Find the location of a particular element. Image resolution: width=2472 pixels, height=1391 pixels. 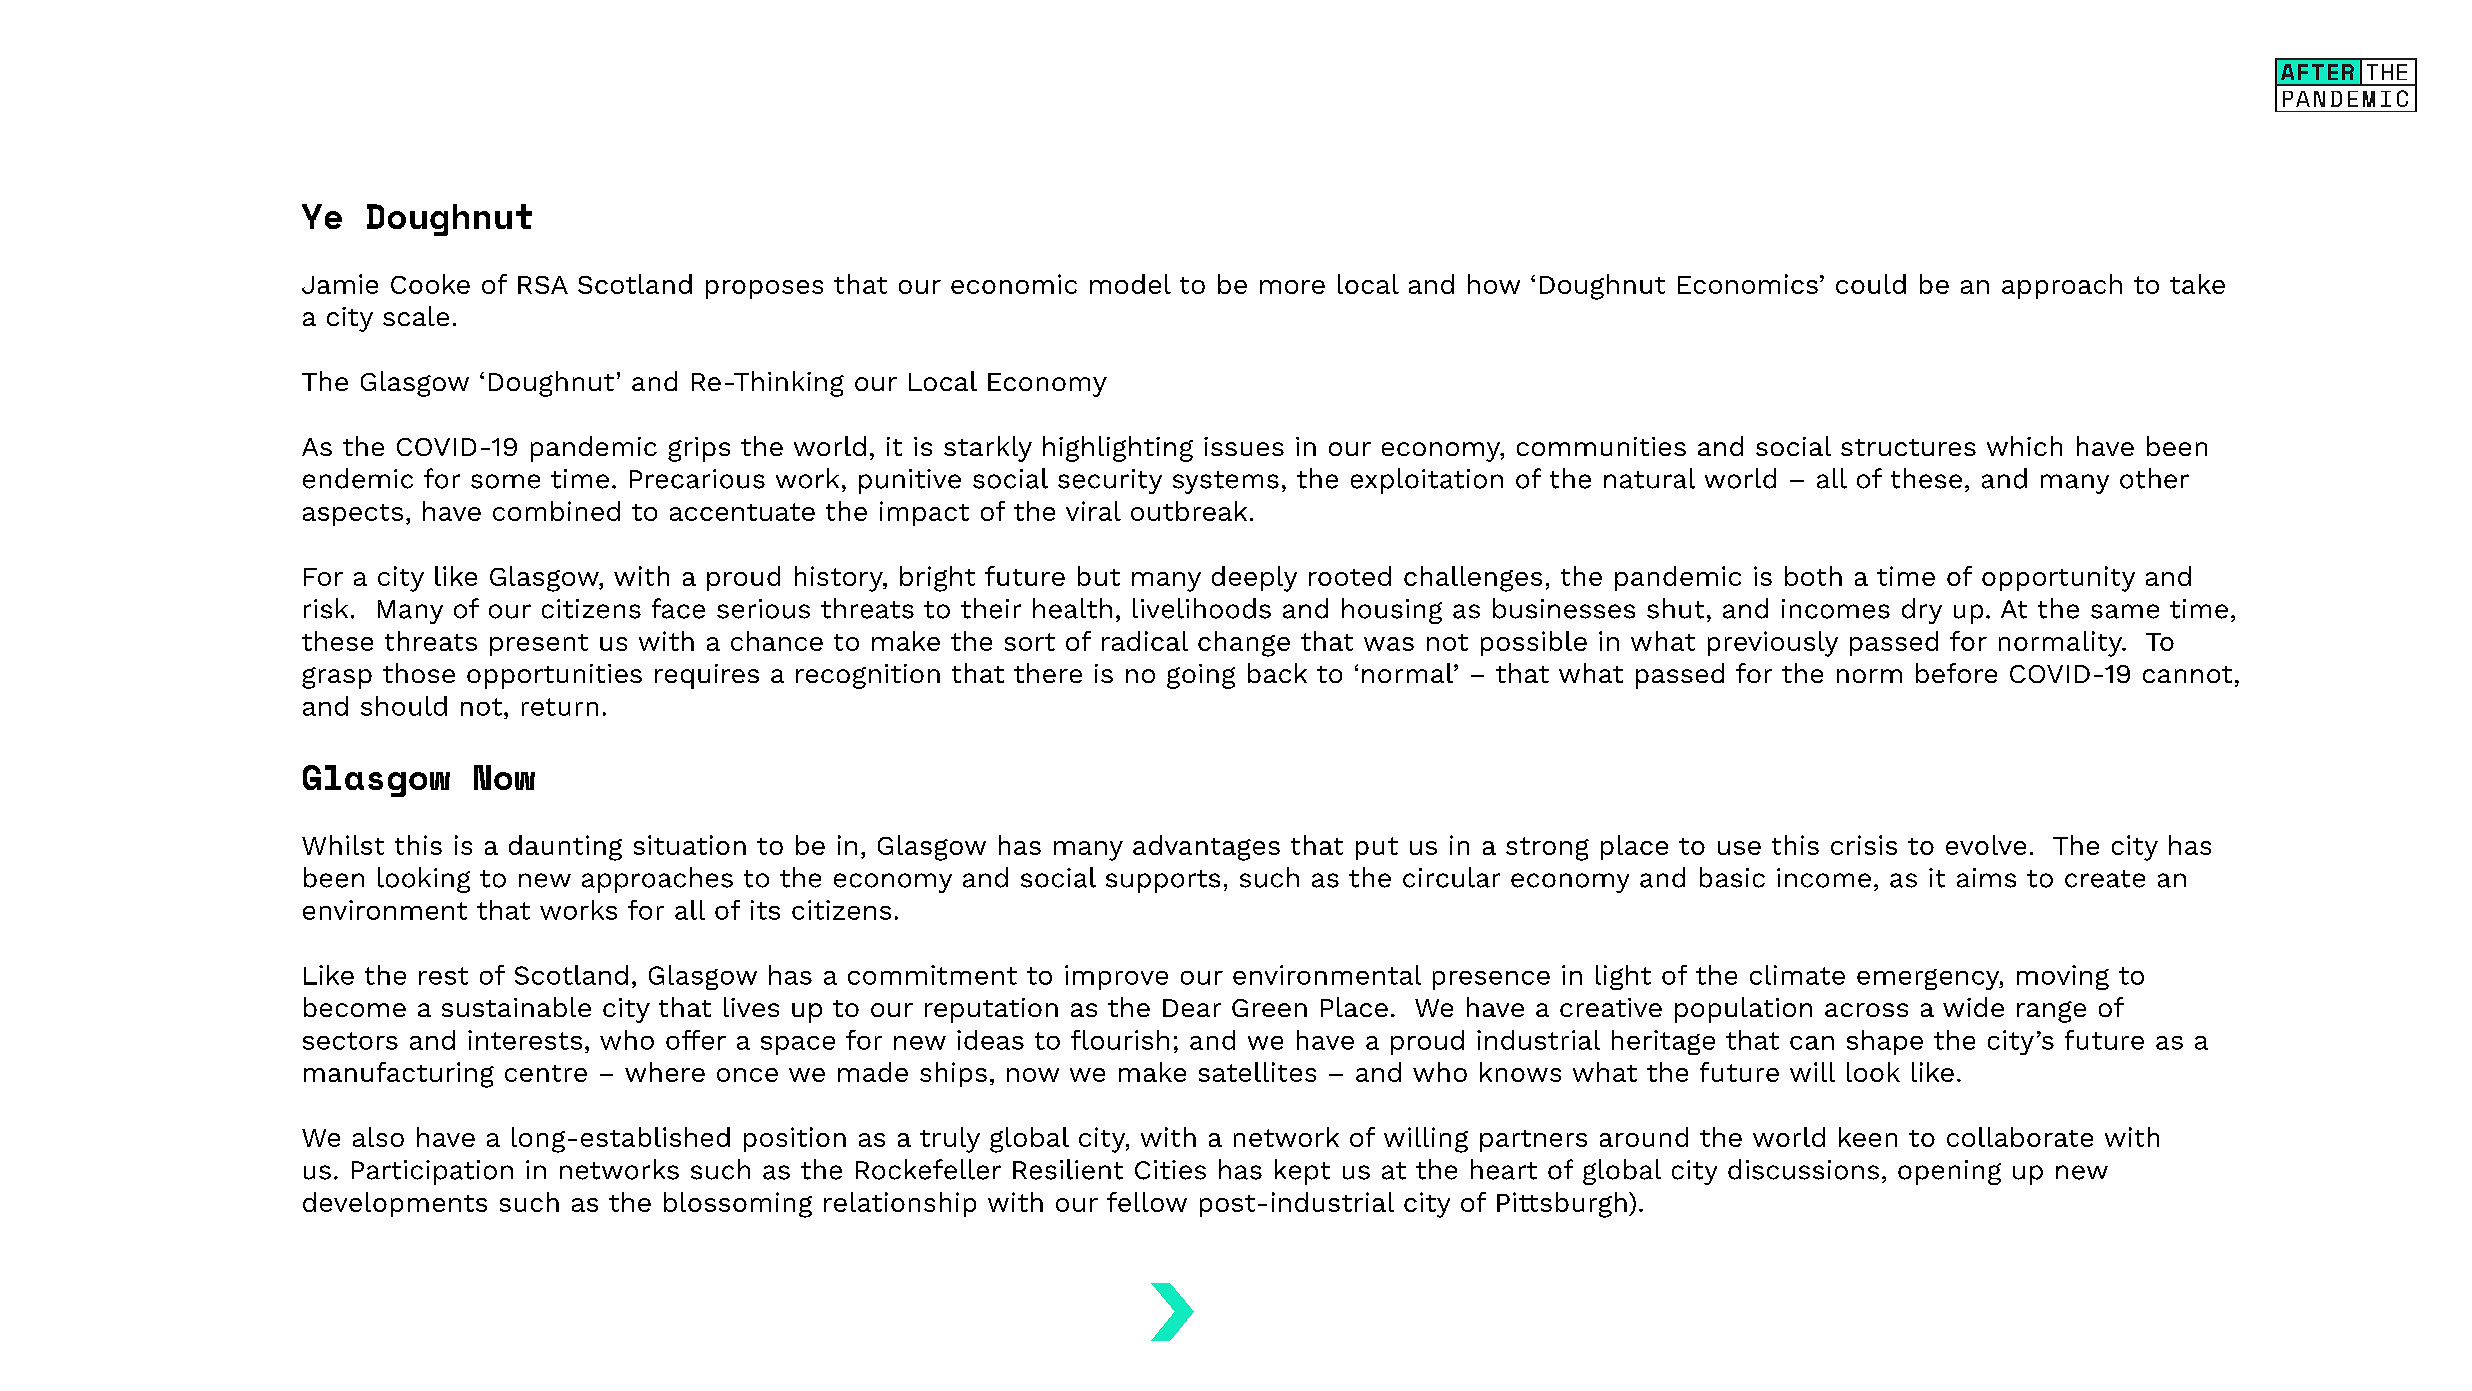

could is located at coordinates (1871, 284).
